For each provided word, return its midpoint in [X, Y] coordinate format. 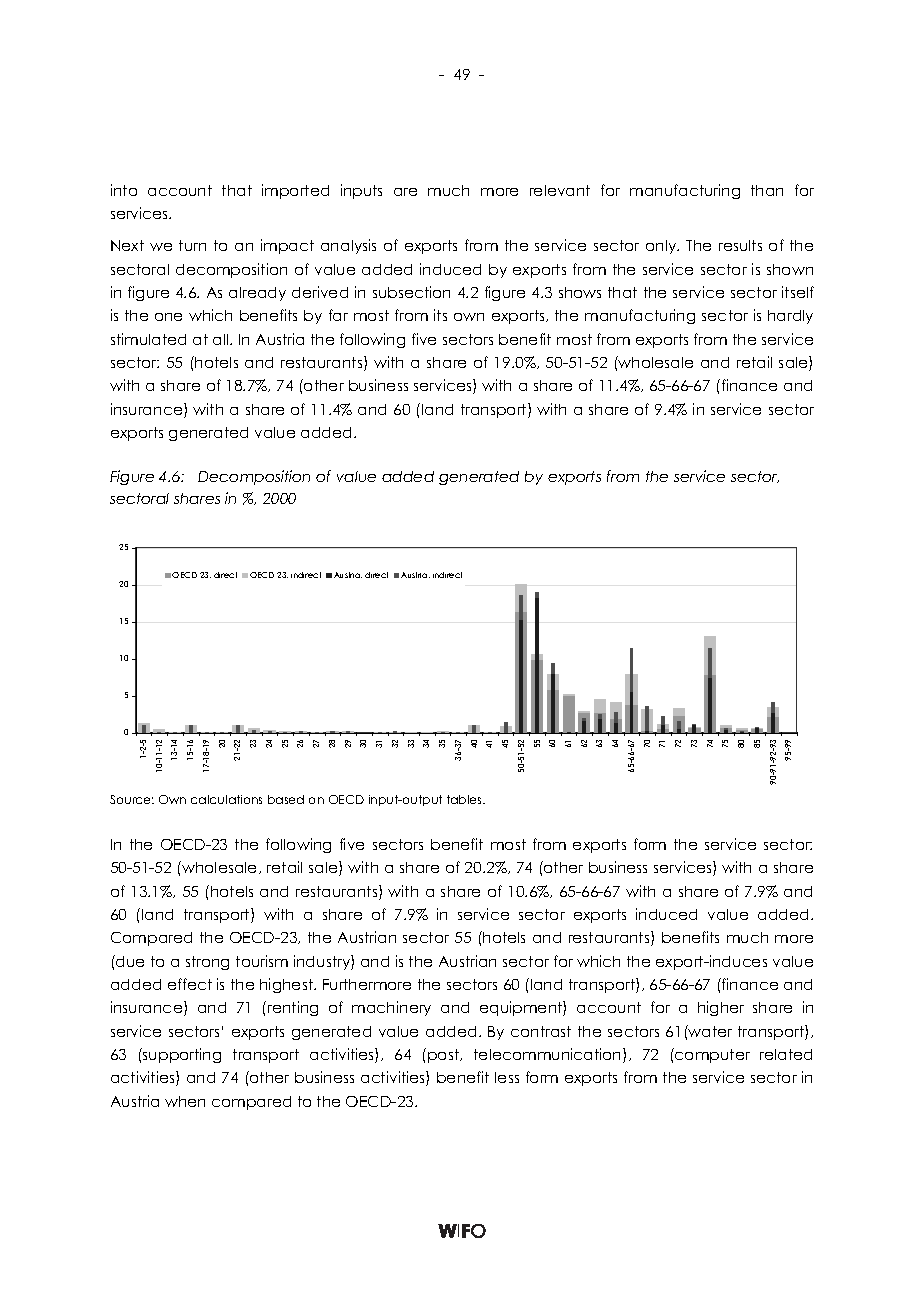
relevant [560, 190]
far [338, 315]
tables [466, 799]
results [740, 245]
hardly [790, 317]
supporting [181, 1055]
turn [192, 245]
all [222, 339]
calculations [226, 799]
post [444, 1056]
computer [711, 1055]
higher [721, 1008]
